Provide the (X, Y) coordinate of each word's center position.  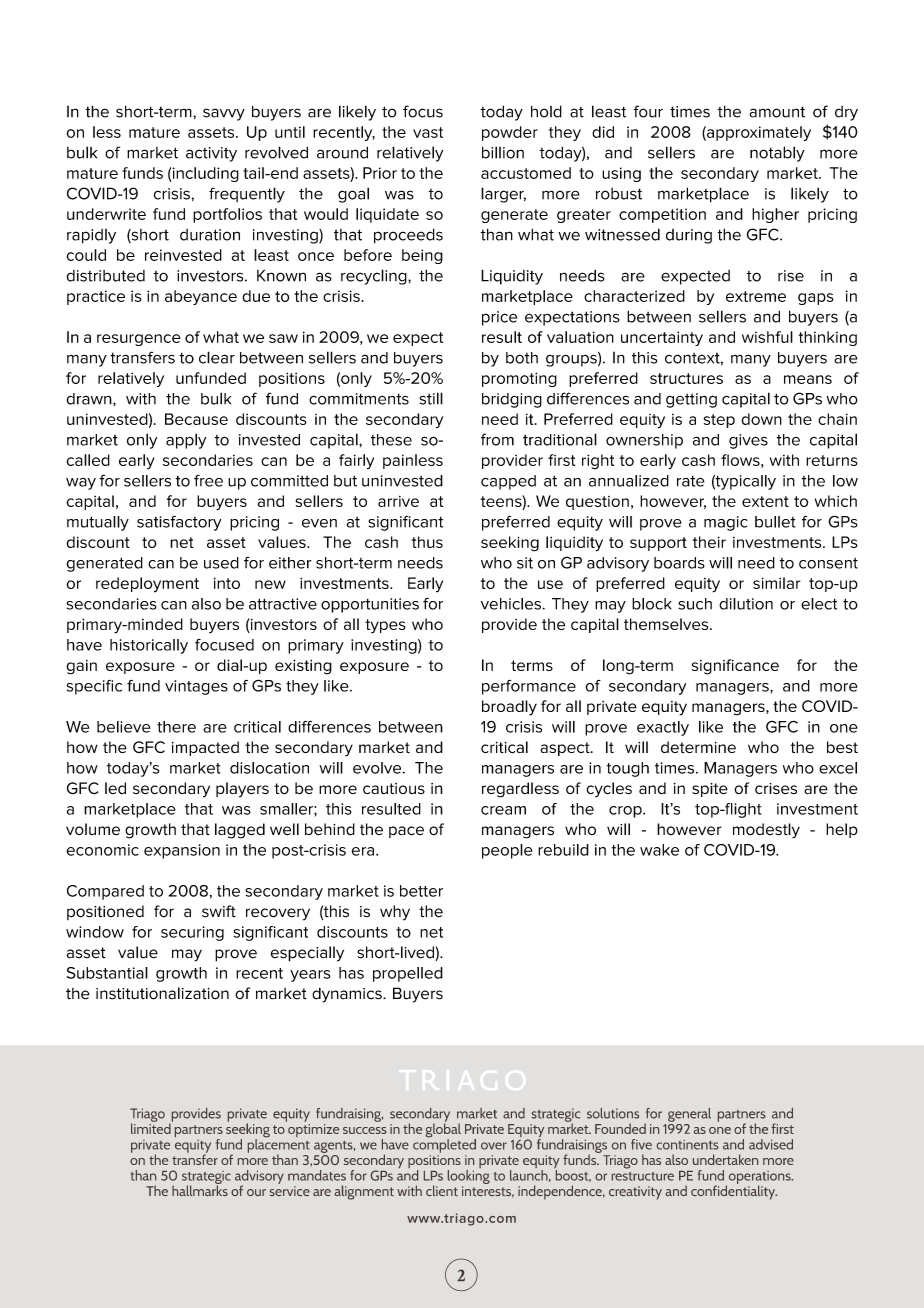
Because (196, 419)
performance (529, 687)
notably (777, 154)
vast (428, 132)
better (421, 891)
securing (192, 933)
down (761, 419)
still (431, 398)
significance (735, 667)
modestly (766, 831)
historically (149, 646)
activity (211, 154)
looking (469, 1175)
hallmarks (200, 1189)
